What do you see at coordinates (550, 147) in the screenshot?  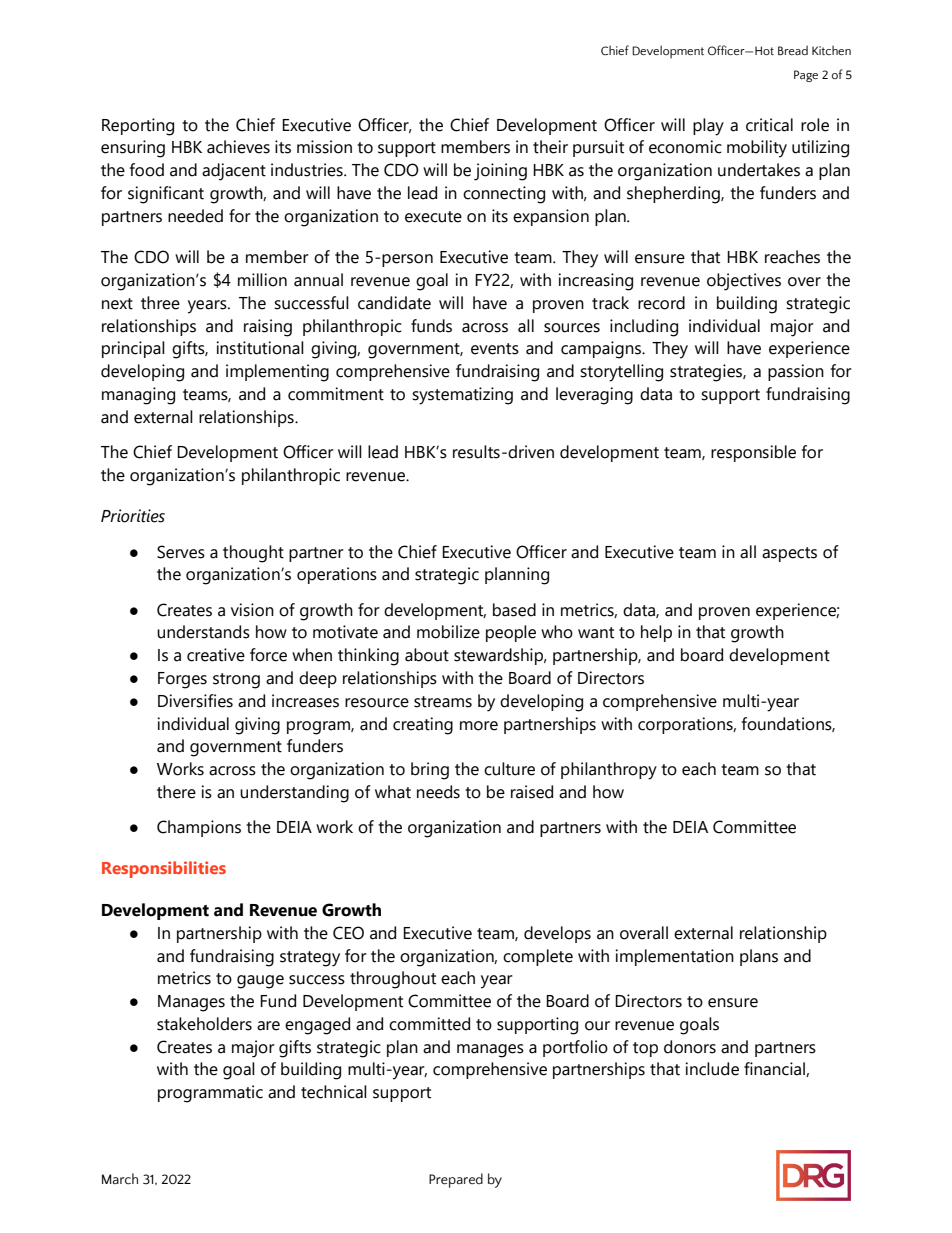 I see `their` at bounding box center [550, 147].
